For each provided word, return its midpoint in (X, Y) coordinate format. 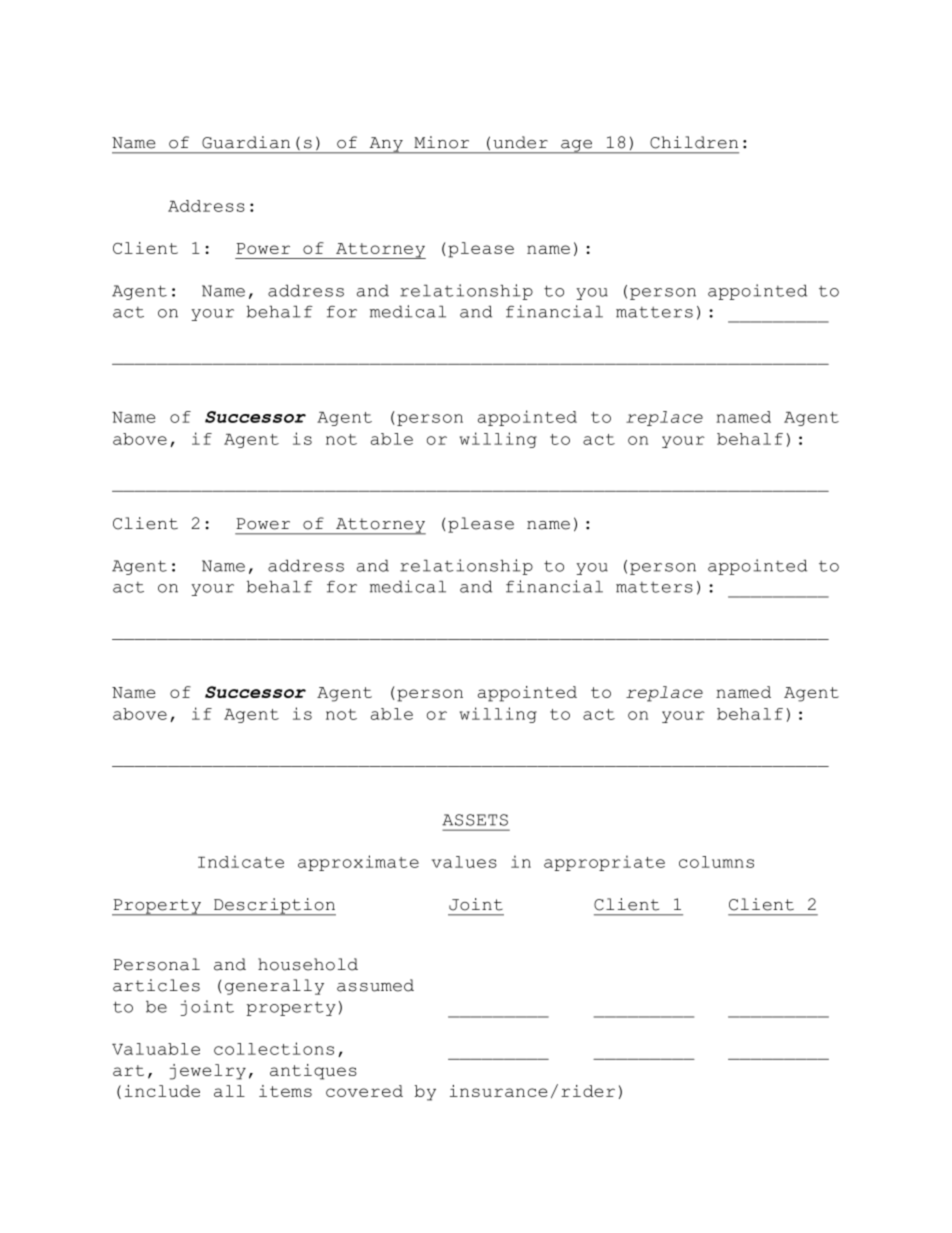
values (464, 862)
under (520, 142)
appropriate (604, 863)
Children (694, 142)
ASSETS (475, 820)
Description (274, 907)
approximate (358, 863)
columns (716, 862)
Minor (441, 142)
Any (386, 145)
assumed (375, 985)
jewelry (208, 1072)
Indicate (241, 861)
